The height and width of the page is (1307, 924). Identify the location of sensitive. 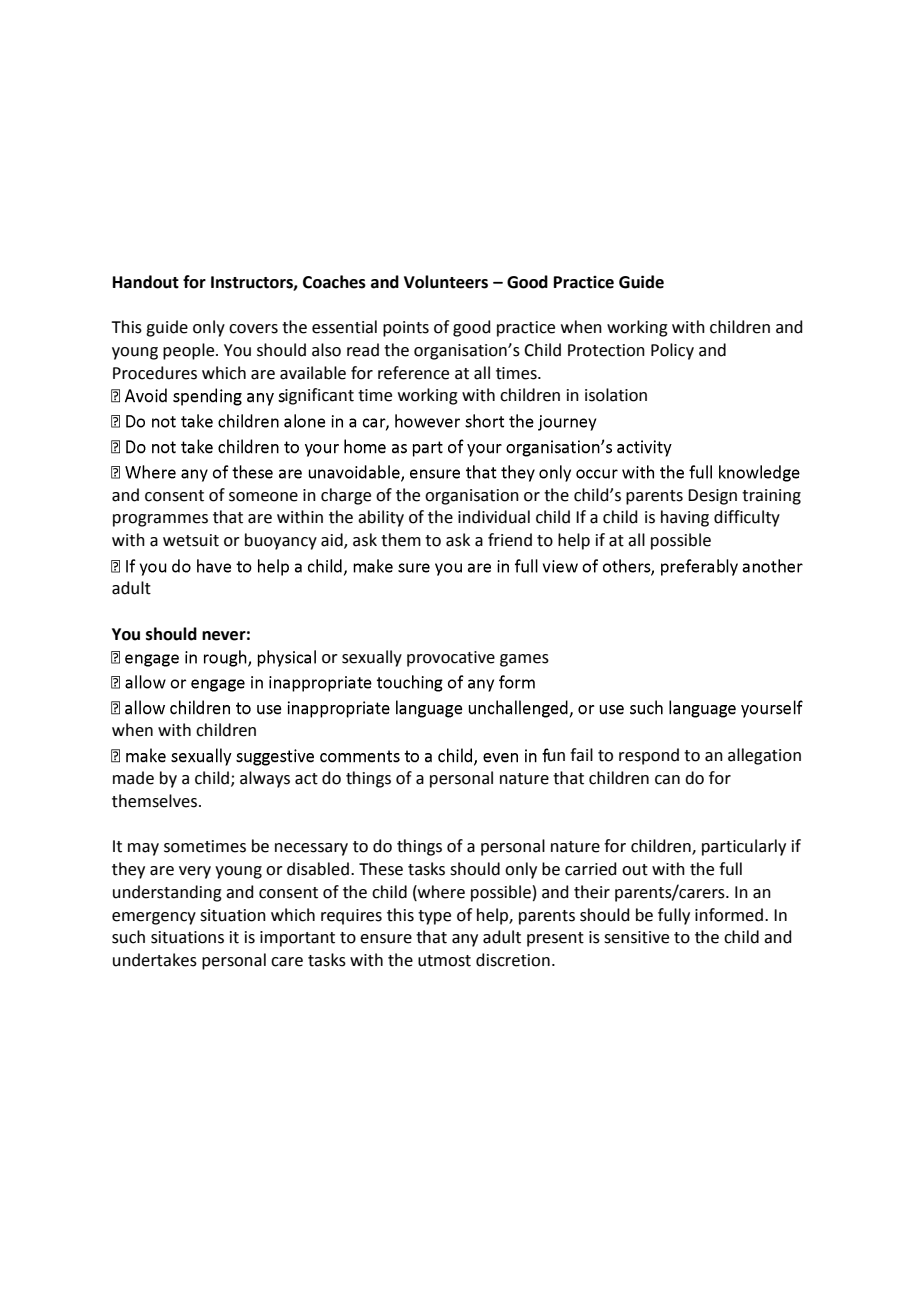
(636, 937).
